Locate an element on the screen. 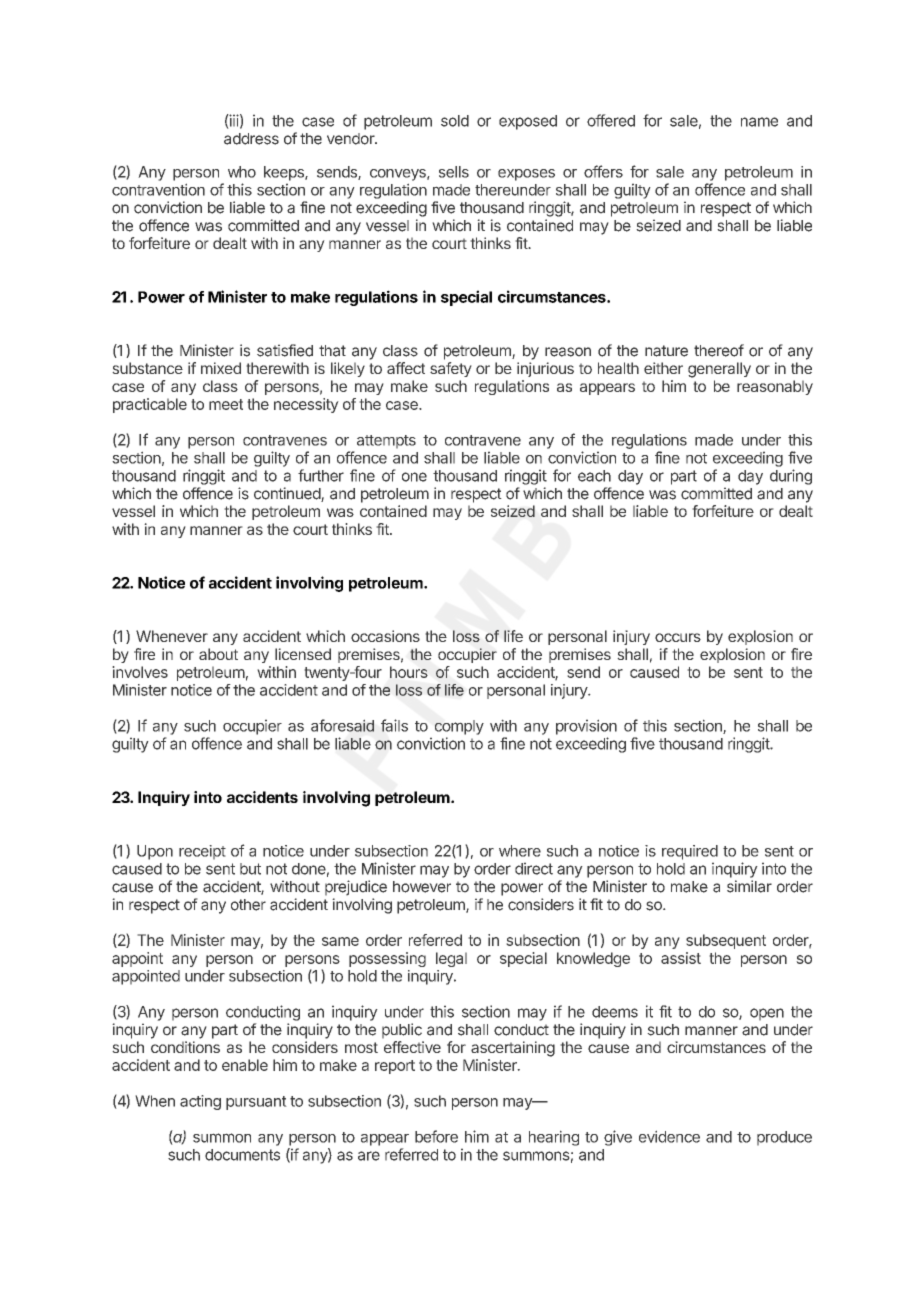 The width and height of the screenshot is (924, 1308). acting is located at coordinates (200, 1102).
